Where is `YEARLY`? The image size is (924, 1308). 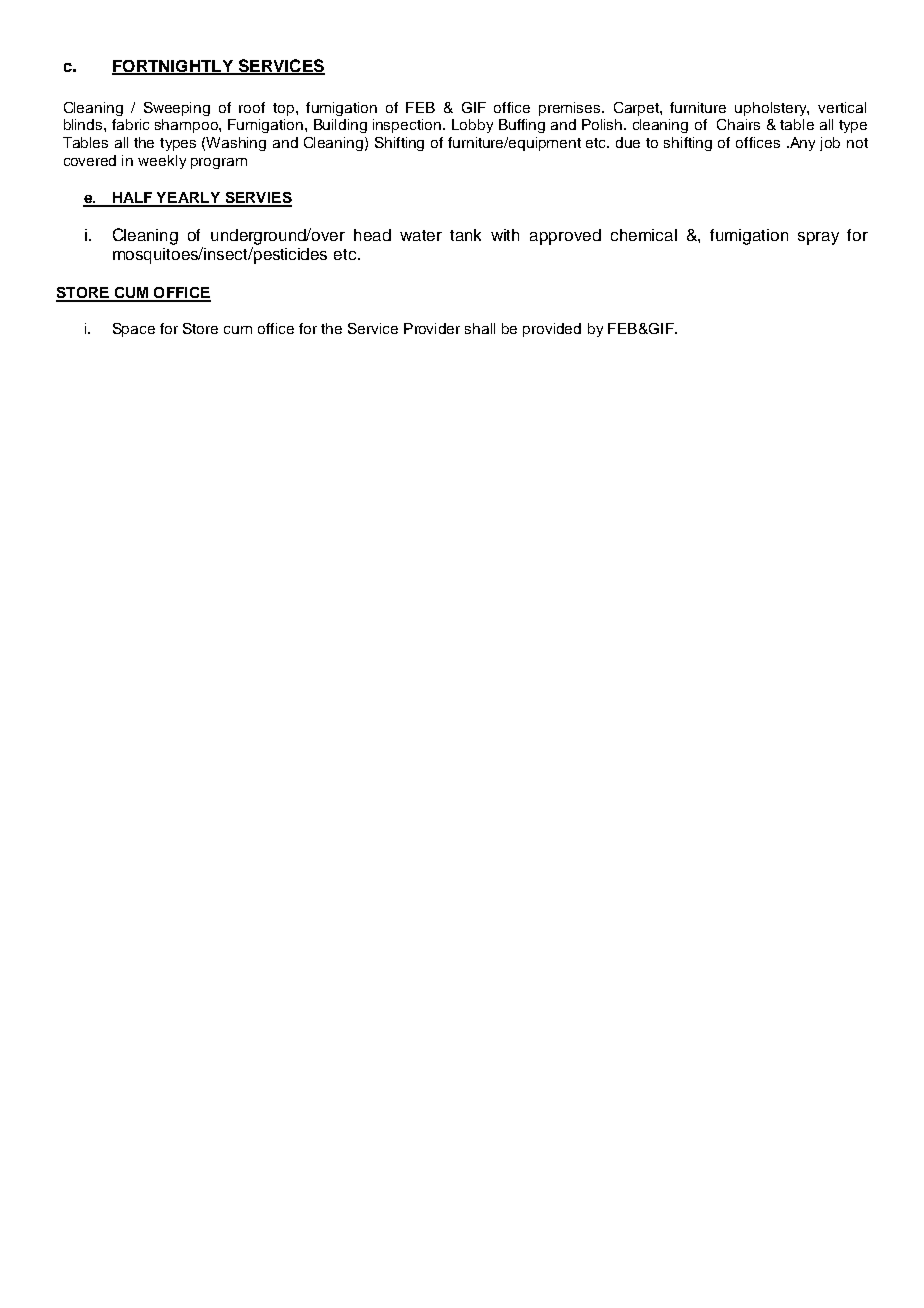
YEARLY is located at coordinates (188, 199).
